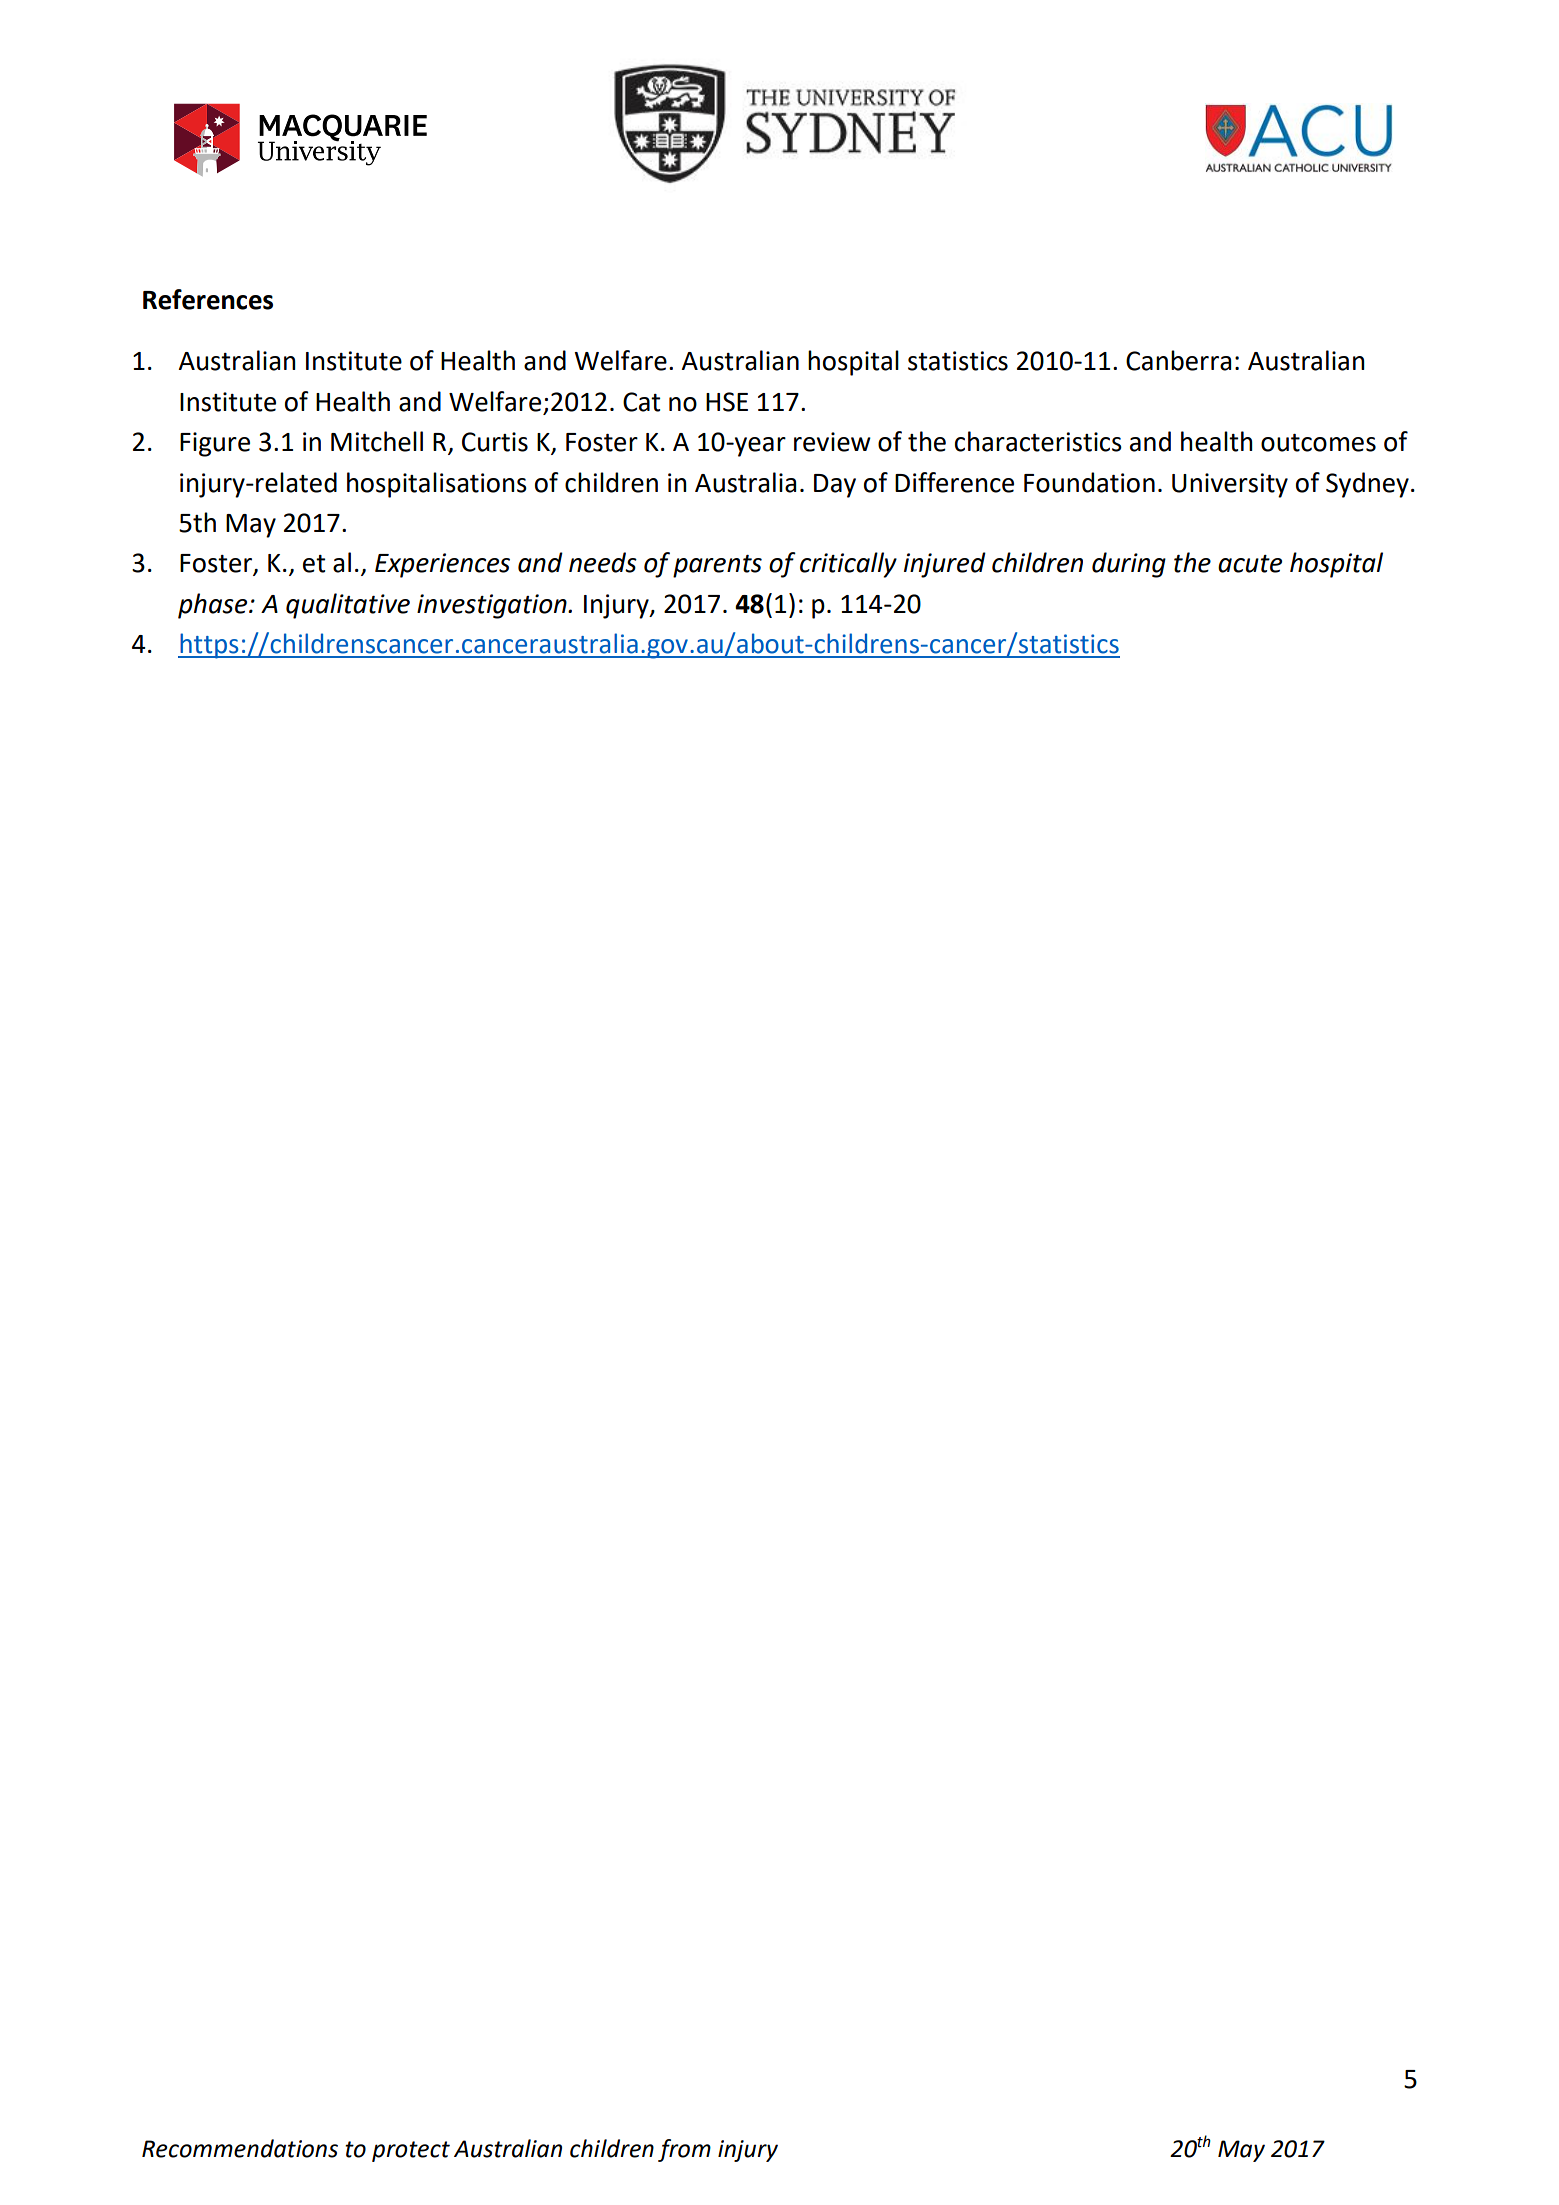  I want to click on Recommendations, so click(240, 2148).
